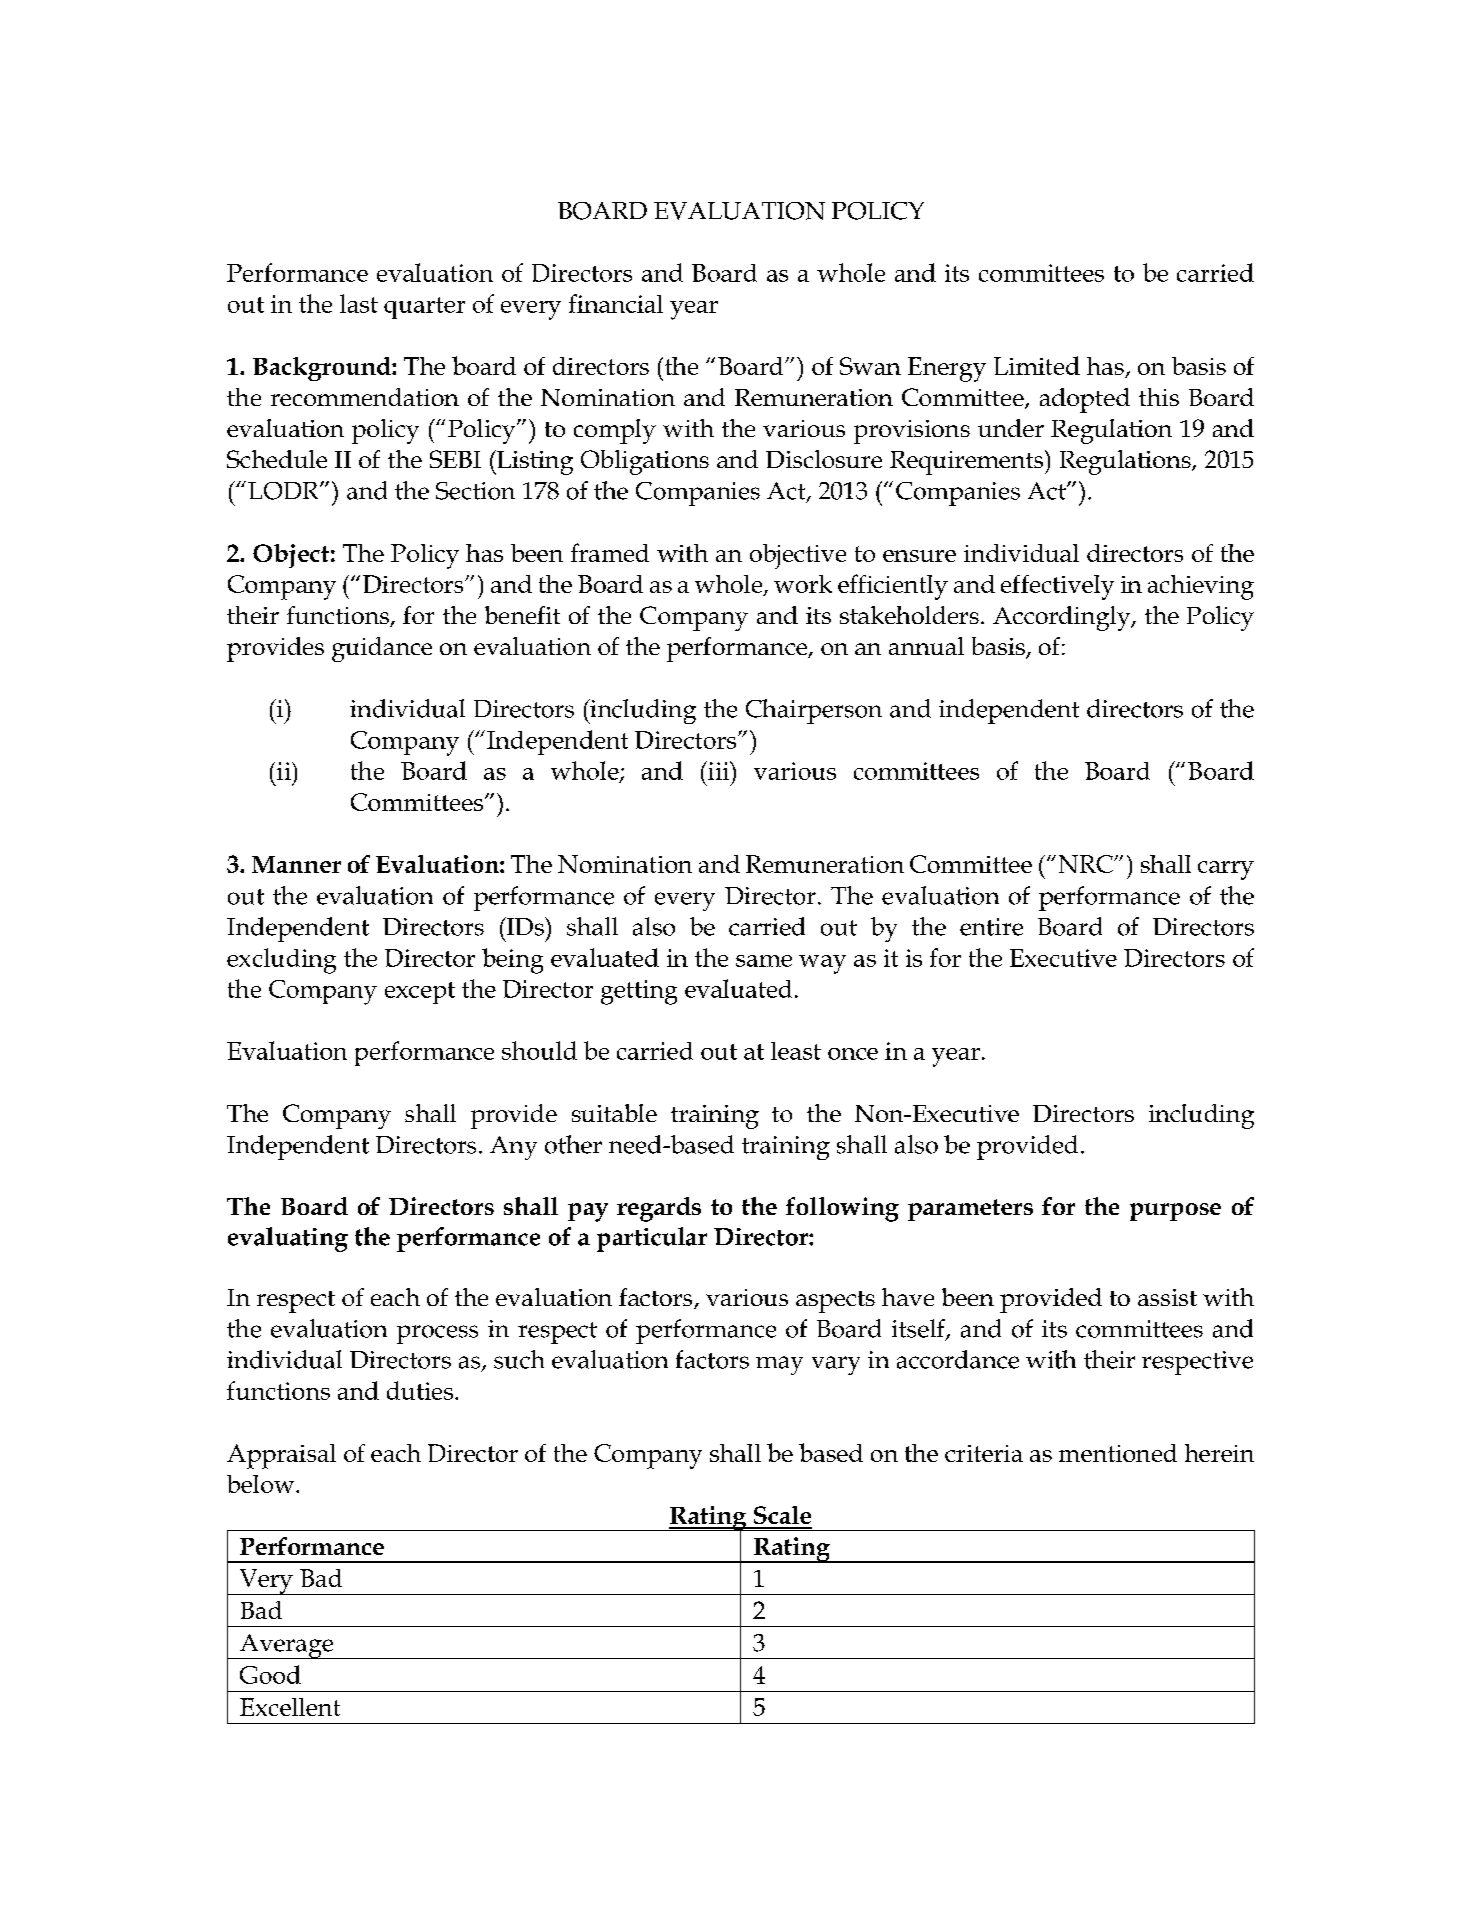 Image resolution: width=1483 pixels, height=1919 pixels. I want to click on Swan, so click(870, 366).
